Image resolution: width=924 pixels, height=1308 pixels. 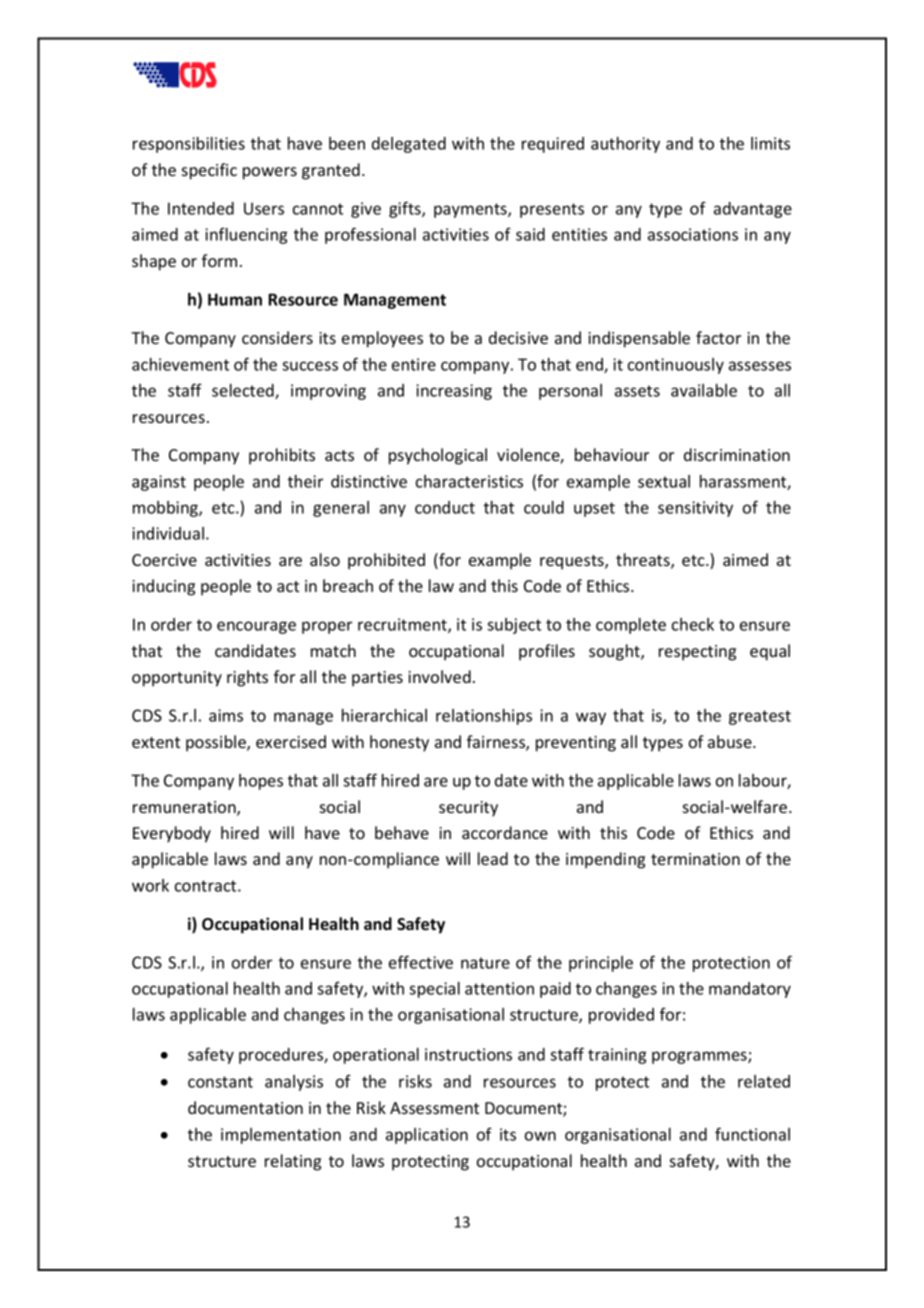 I want to click on payments, so click(x=471, y=210).
